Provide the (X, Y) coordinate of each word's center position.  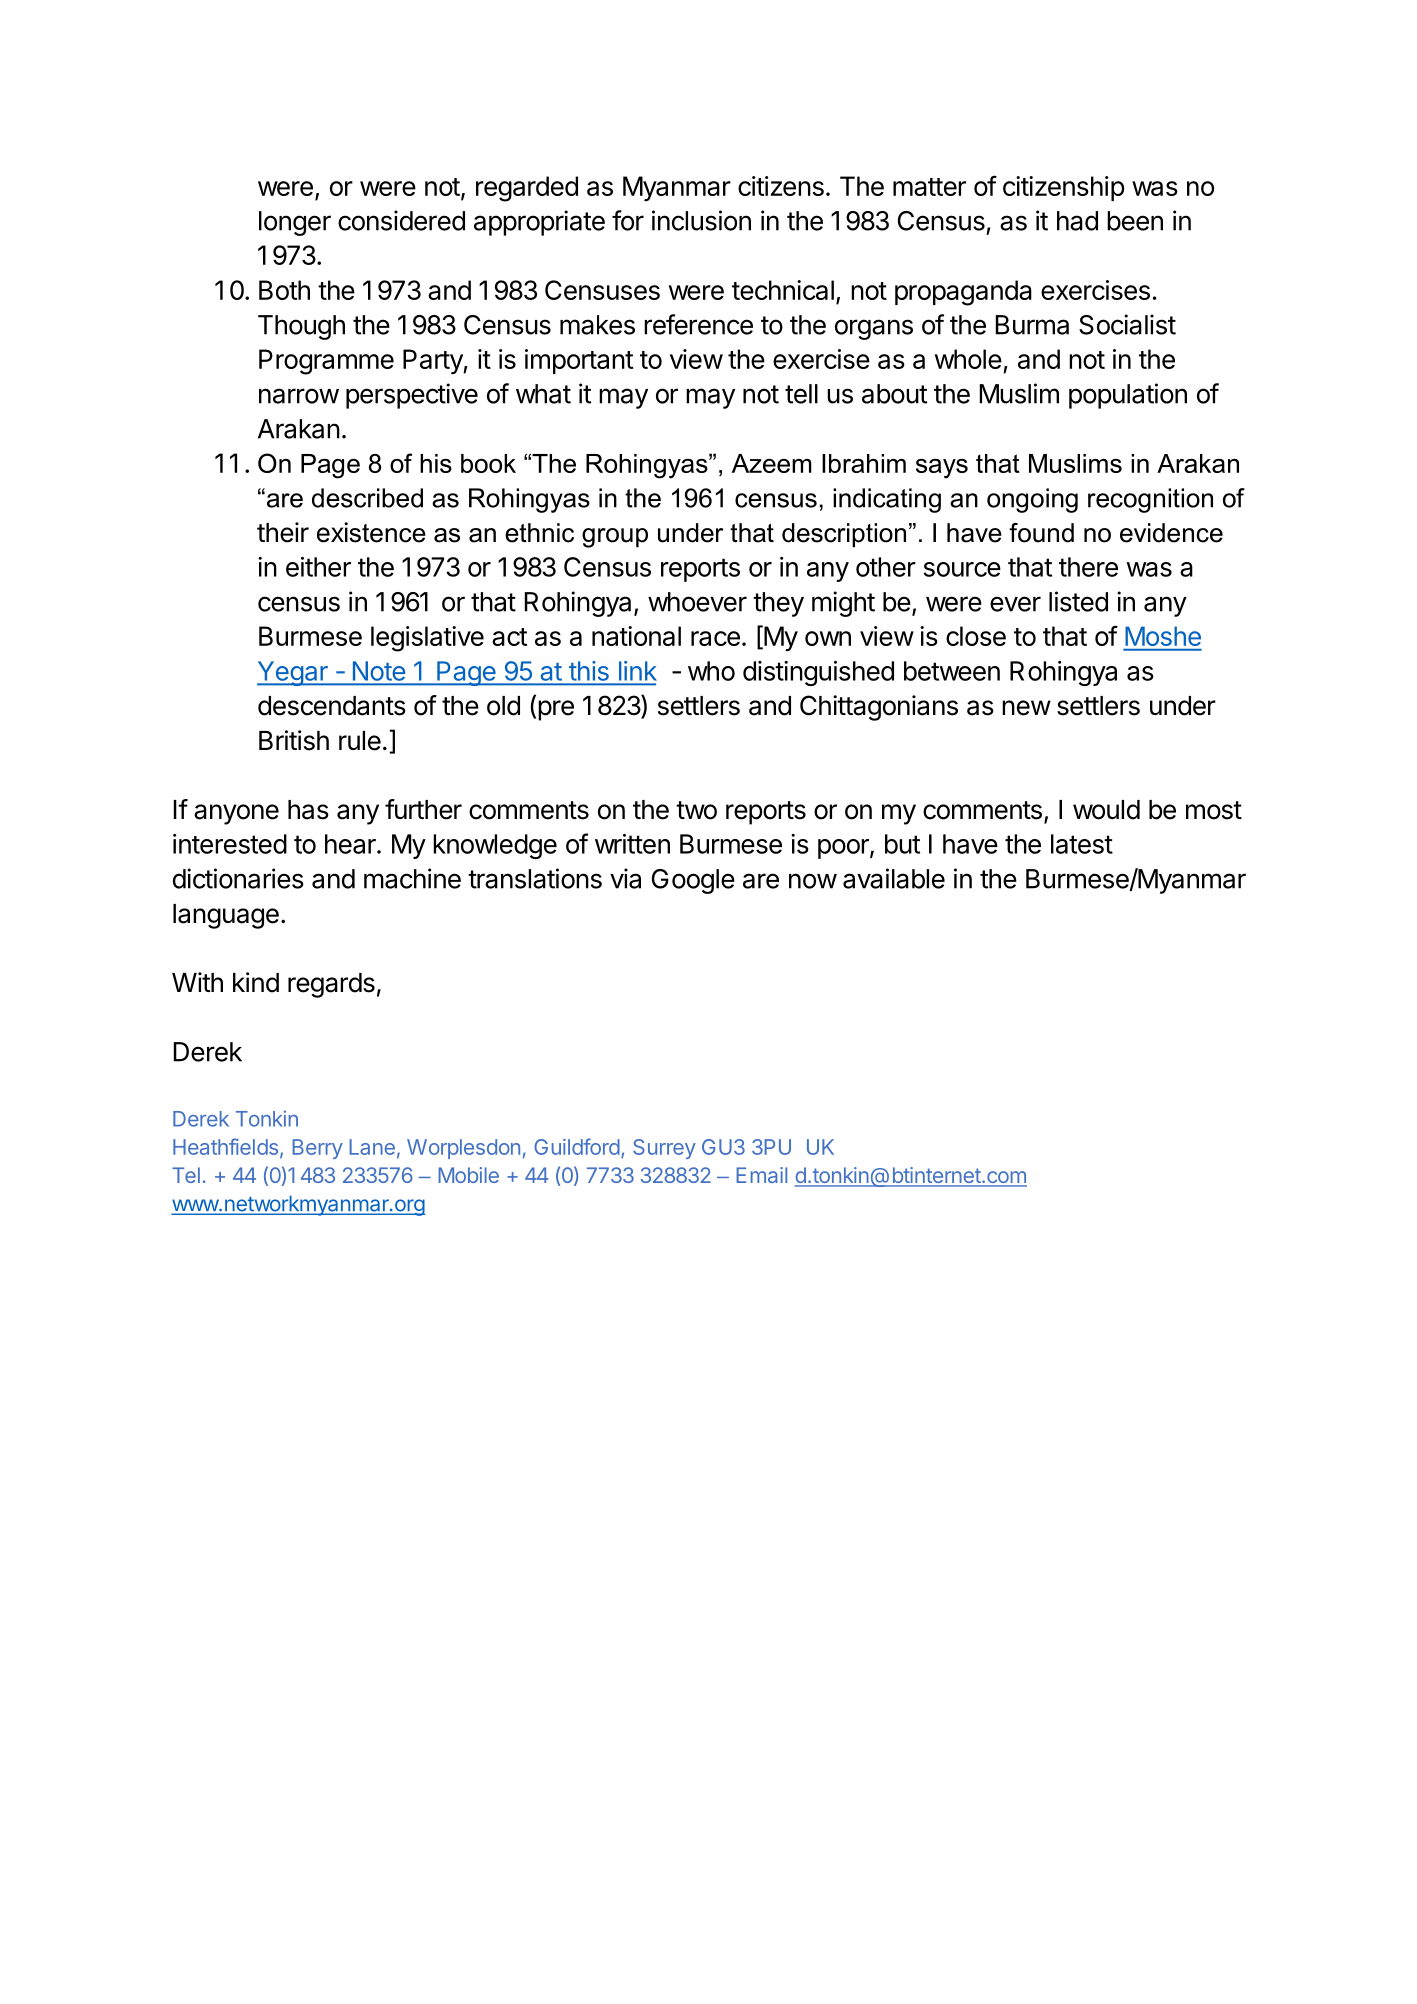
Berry (317, 1149)
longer (295, 223)
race (715, 638)
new (1026, 708)
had (1077, 221)
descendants (332, 706)
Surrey (664, 1149)
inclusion (701, 220)
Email (761, 1175)
